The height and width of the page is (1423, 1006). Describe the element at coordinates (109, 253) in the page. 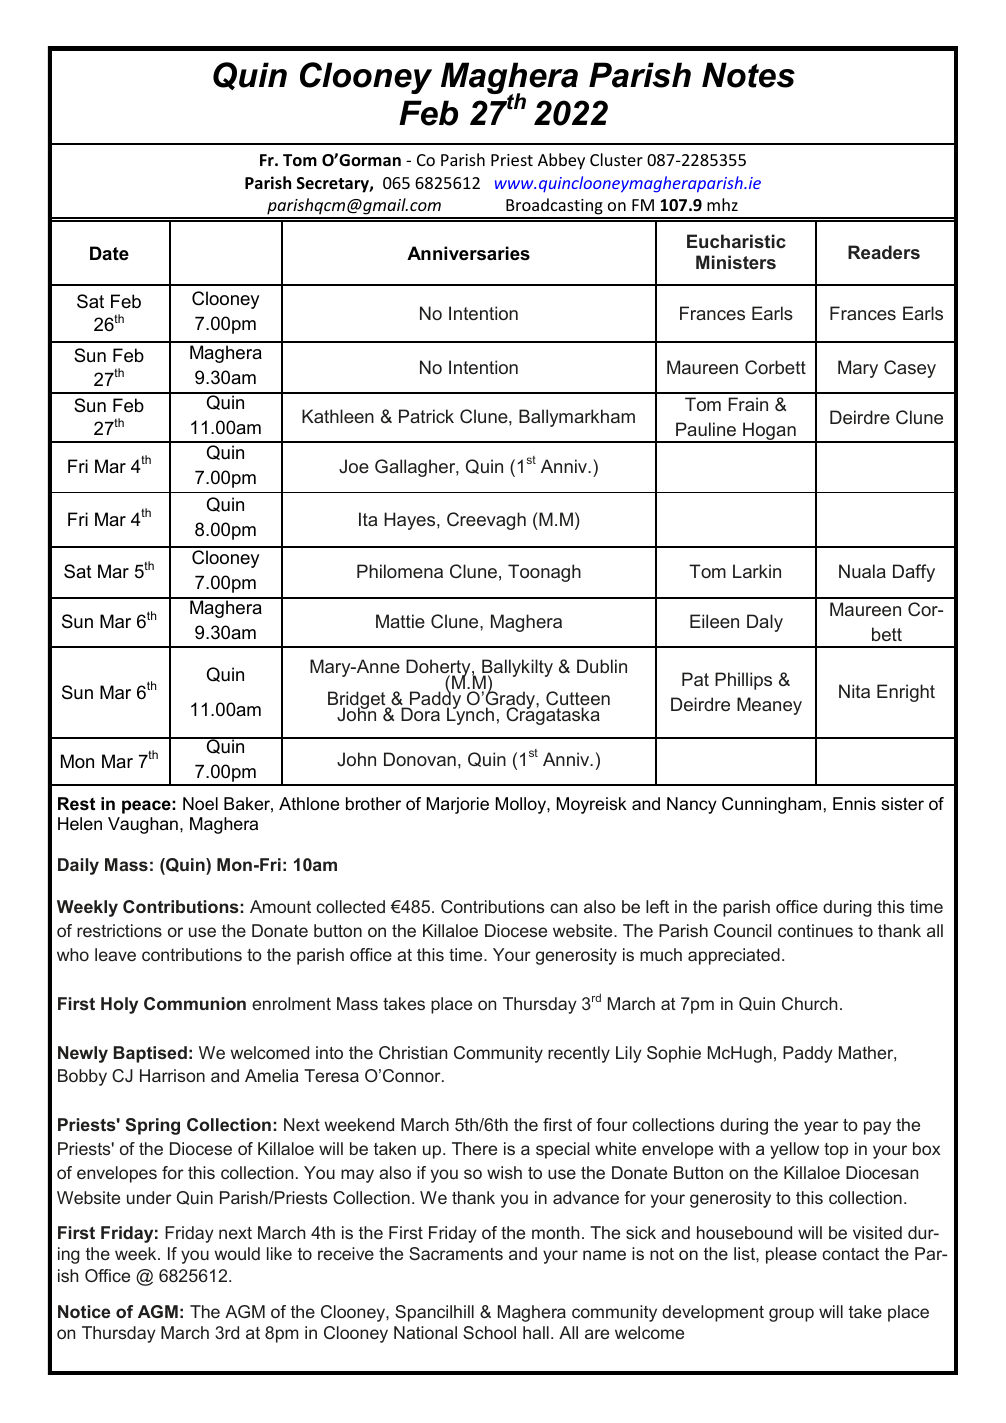

I see `Date` at that location.
